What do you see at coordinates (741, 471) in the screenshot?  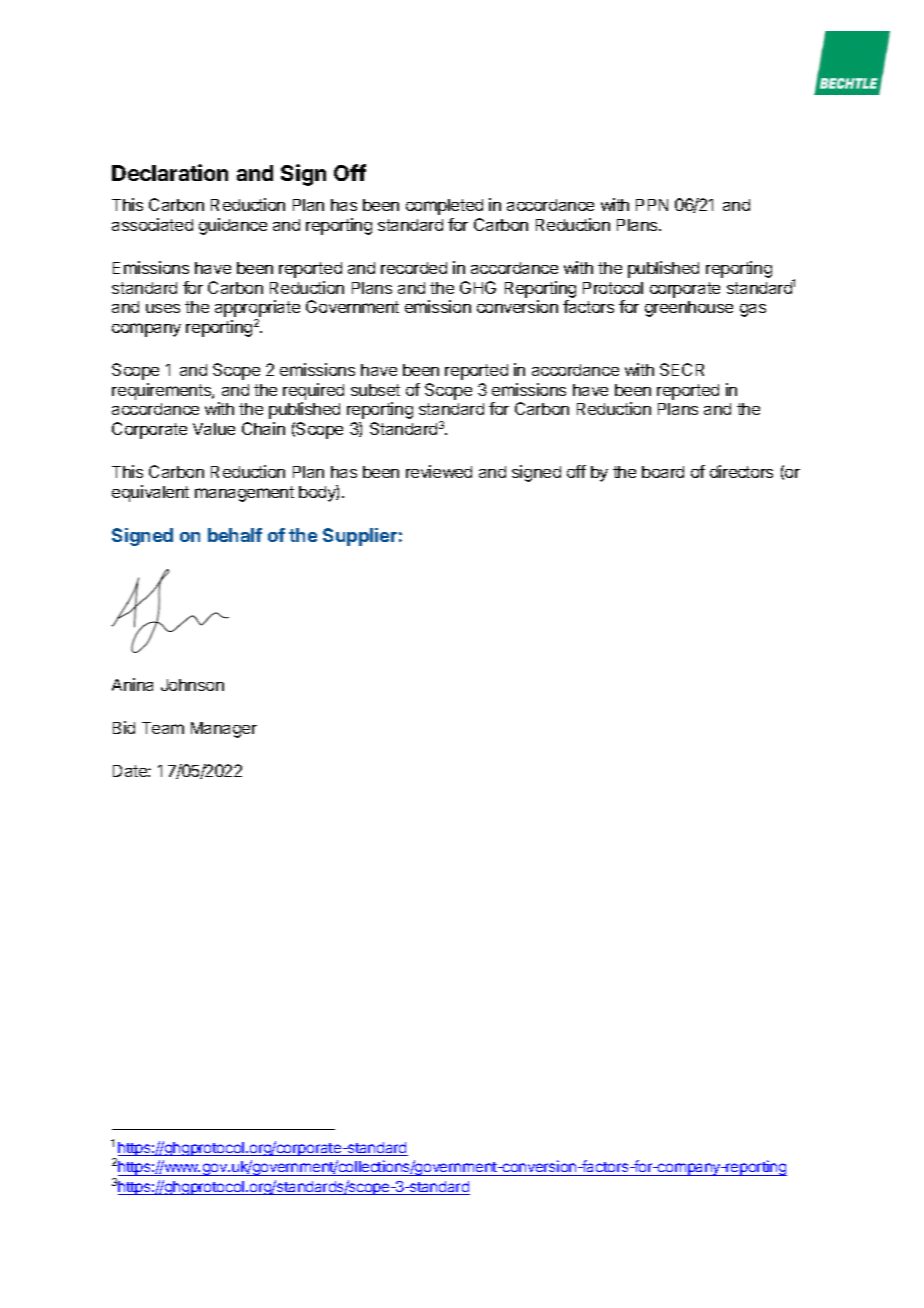 I see `directors` at bounding box center [741, 471].
